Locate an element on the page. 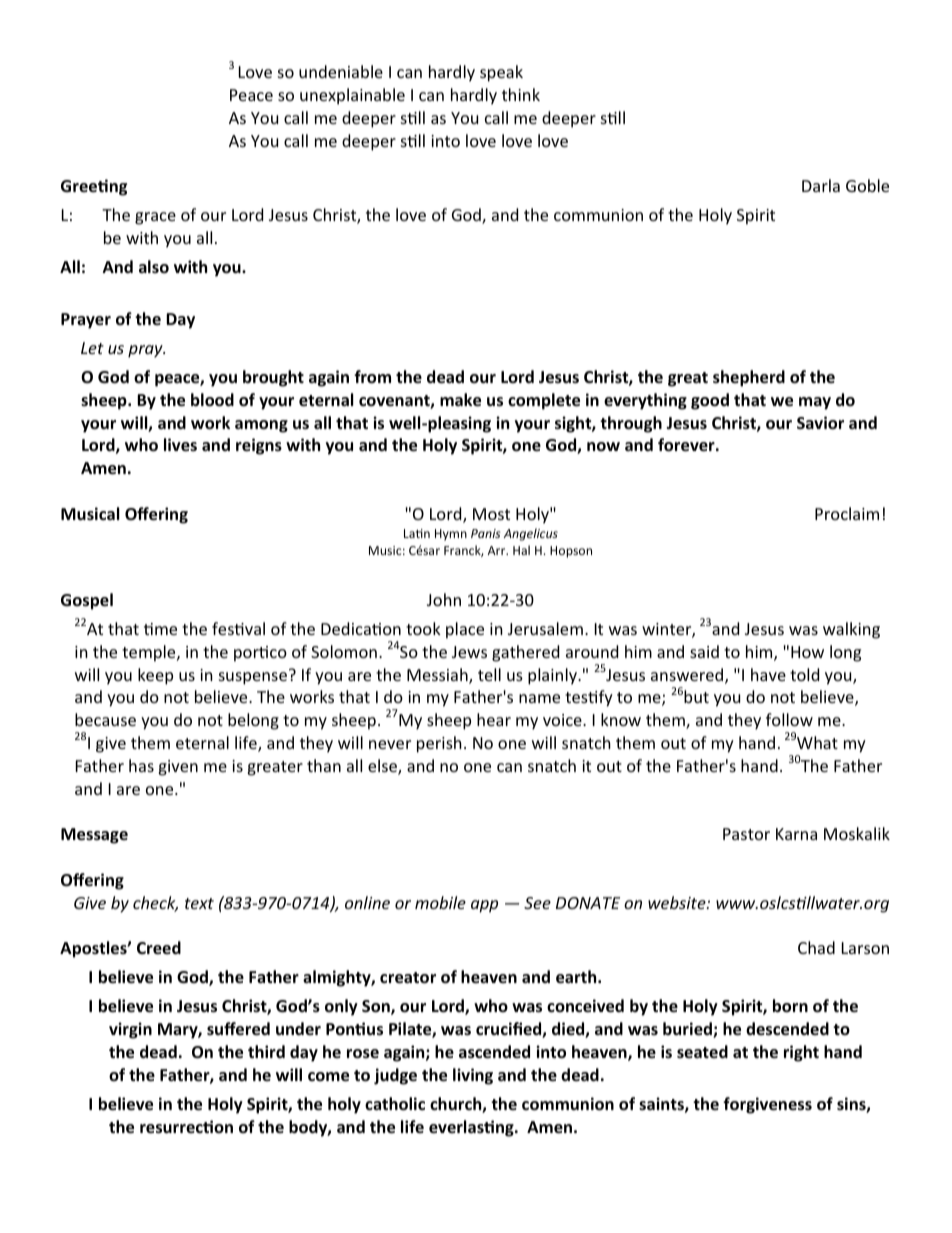 Image resolution: width=952 pixels, height=1233 pixels. Darla is located at coordinates (821, 185).
